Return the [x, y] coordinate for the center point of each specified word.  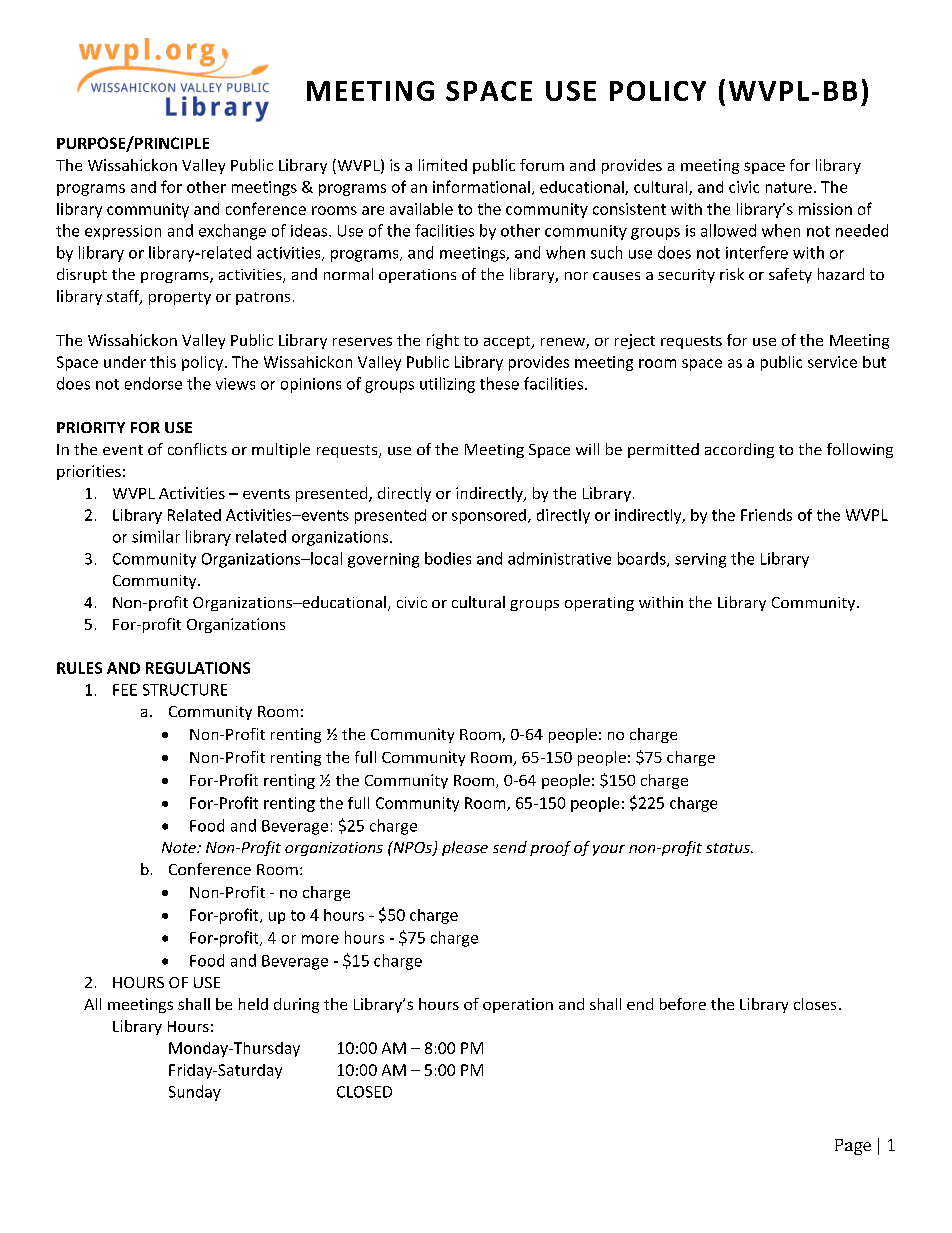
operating [599, 604]
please [465, 848]
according [739, 450]
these [499, 383]
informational [481, 186]
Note [180, 847]
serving [700, 560]
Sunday [195, 1093]
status [729, 848]
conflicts [197, 449]
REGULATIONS [198, 668]
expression [123, 232]
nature [789, 187]
